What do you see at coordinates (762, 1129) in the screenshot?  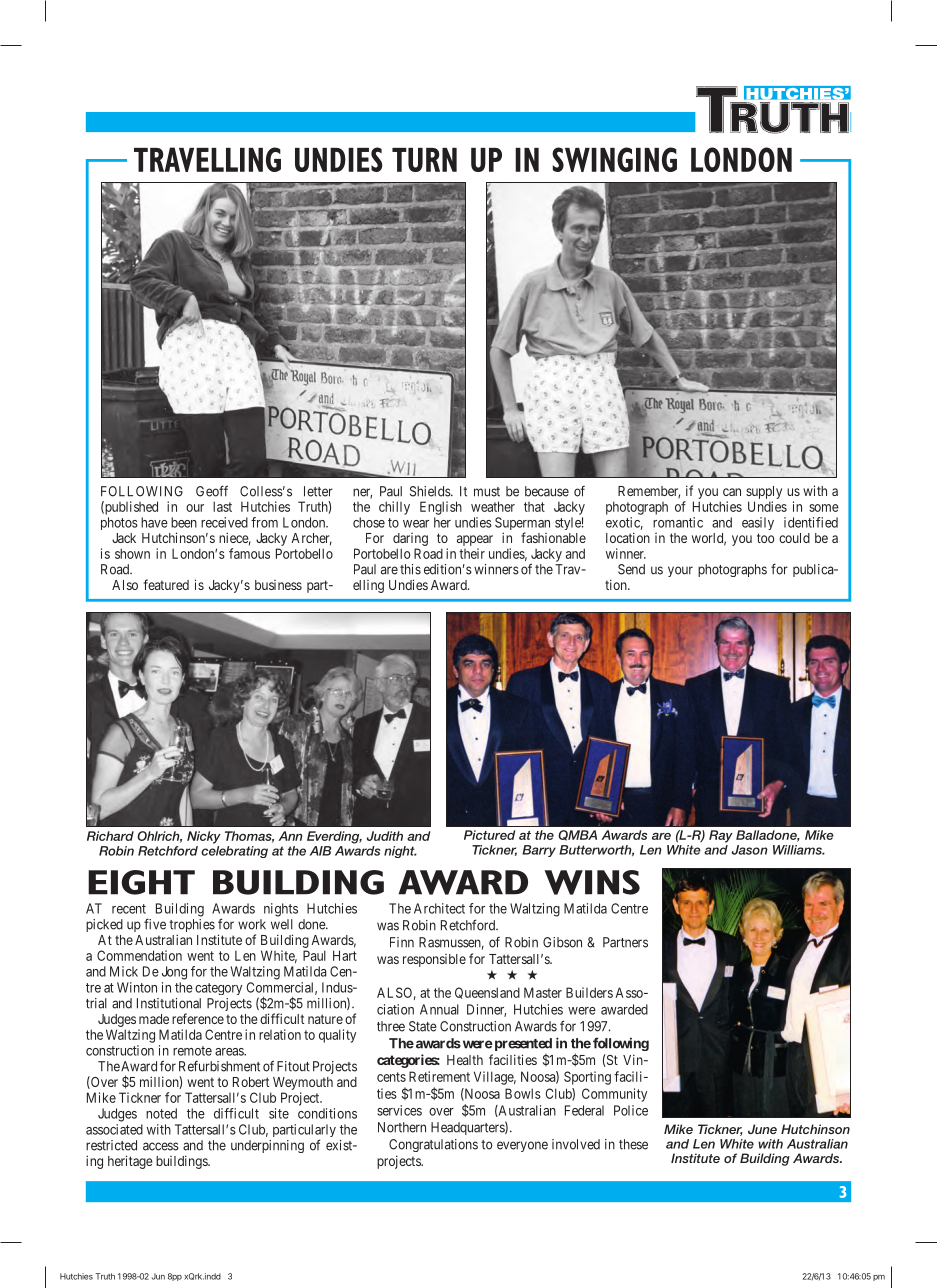 I see `June` at bounding box center [762, 1129].
